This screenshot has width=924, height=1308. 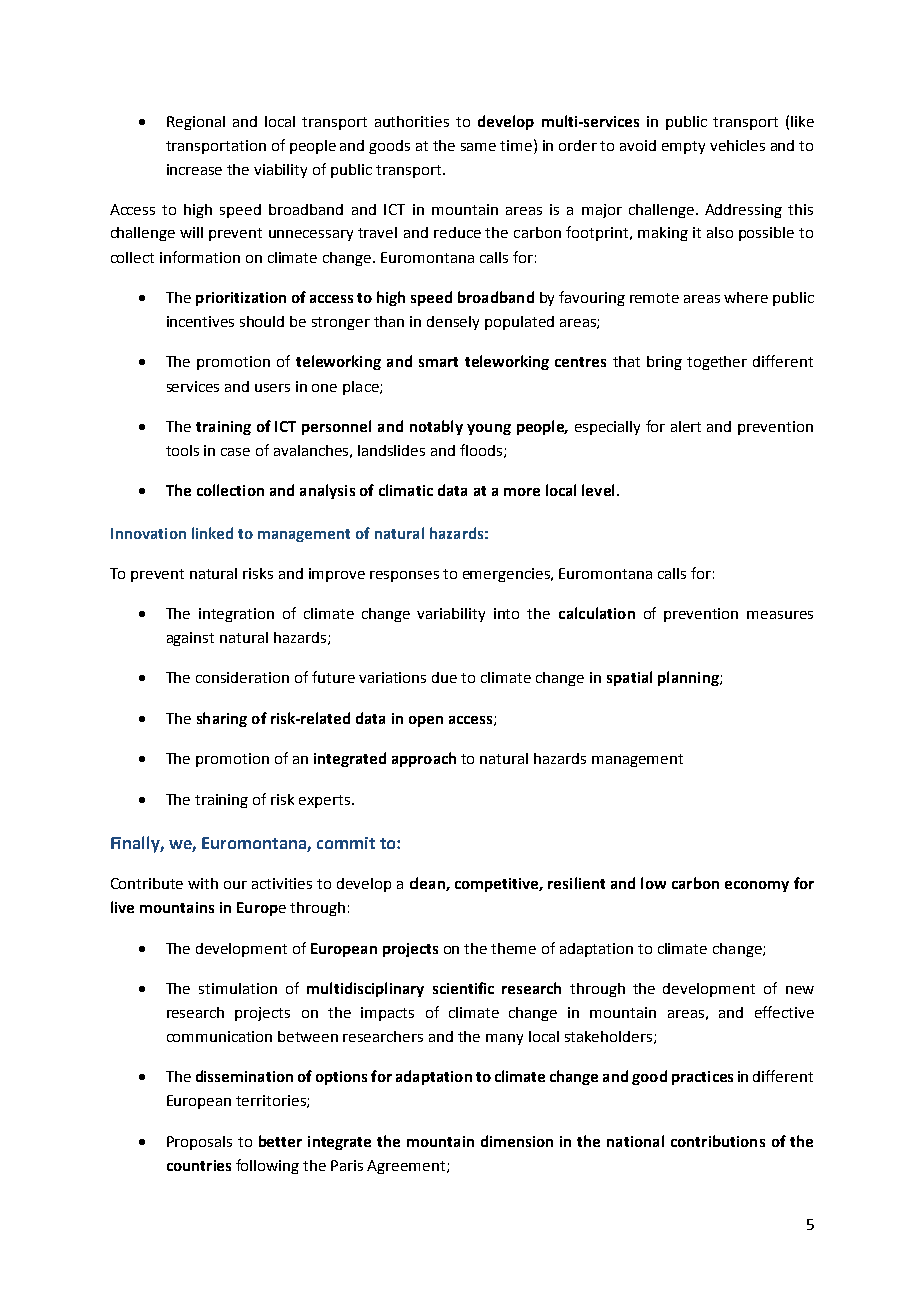 What do you see at coordinates (194, 169) in the screenshot?
I see `increase` at bounding box center [194, 169].
